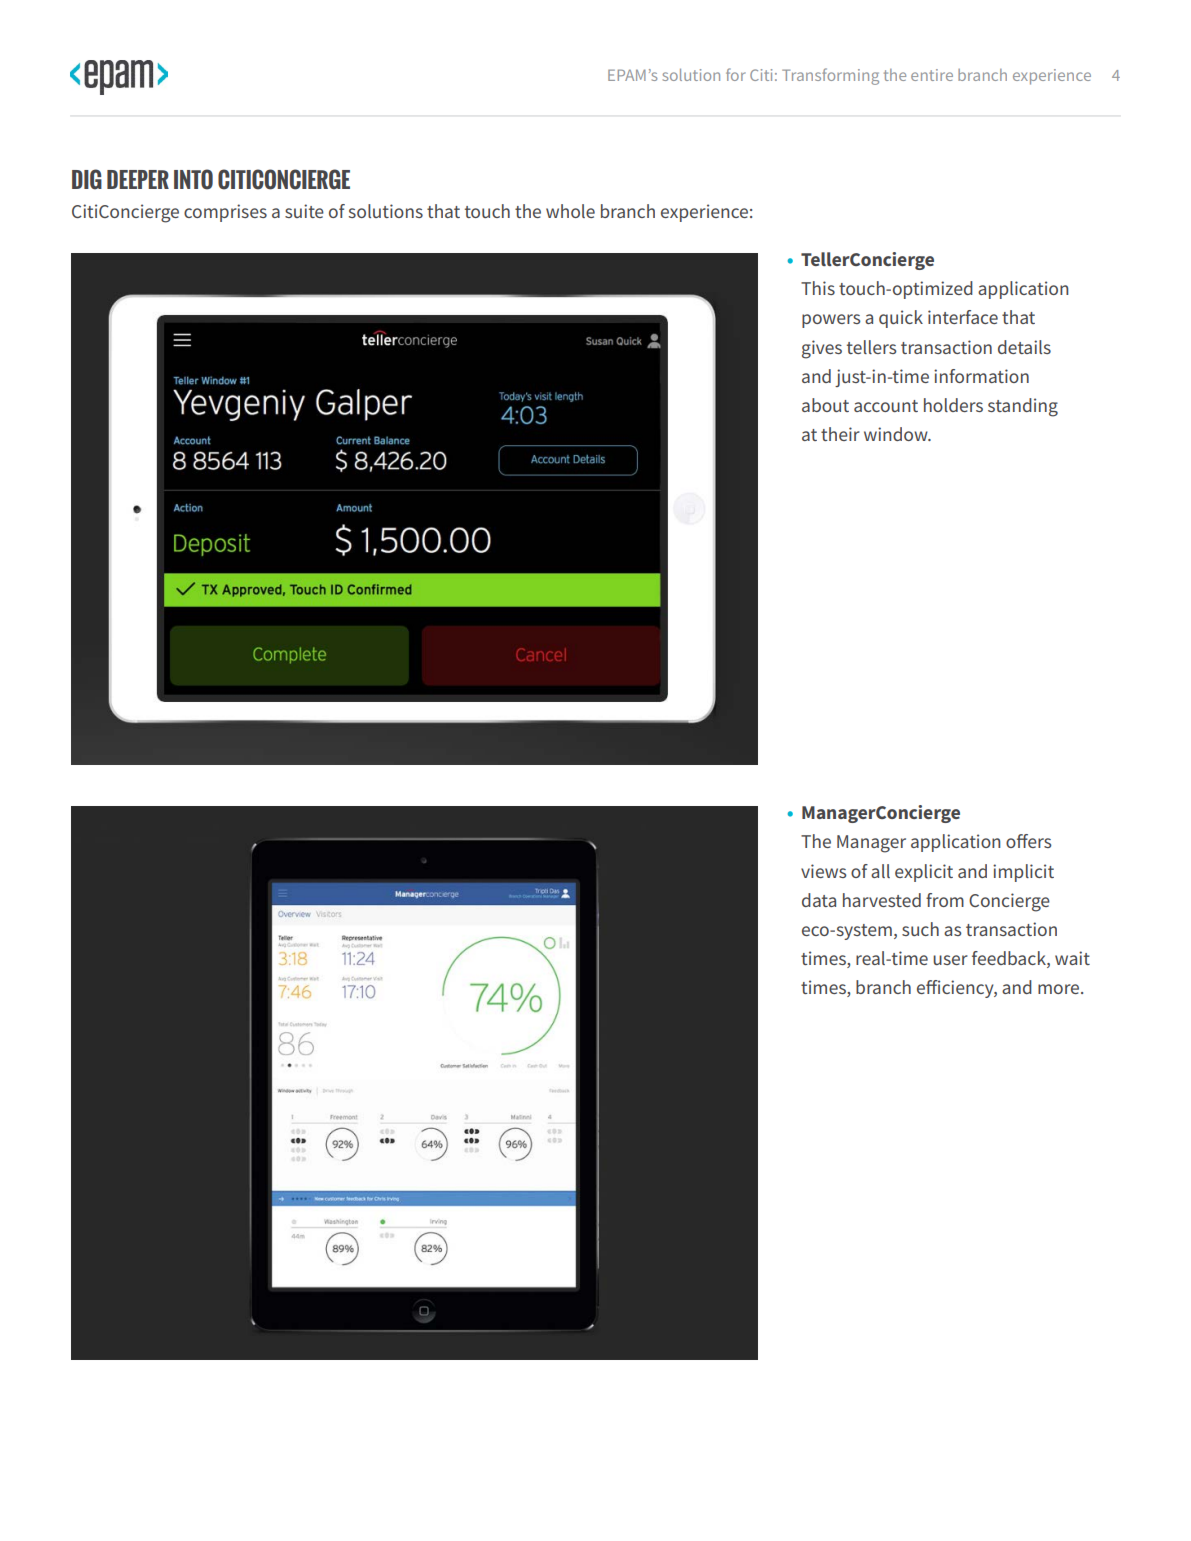 This page has width=1191, height=1541. What do you see at coordinates (824, 871) in the page?
I see `views` at bounding box center [824, 871].
